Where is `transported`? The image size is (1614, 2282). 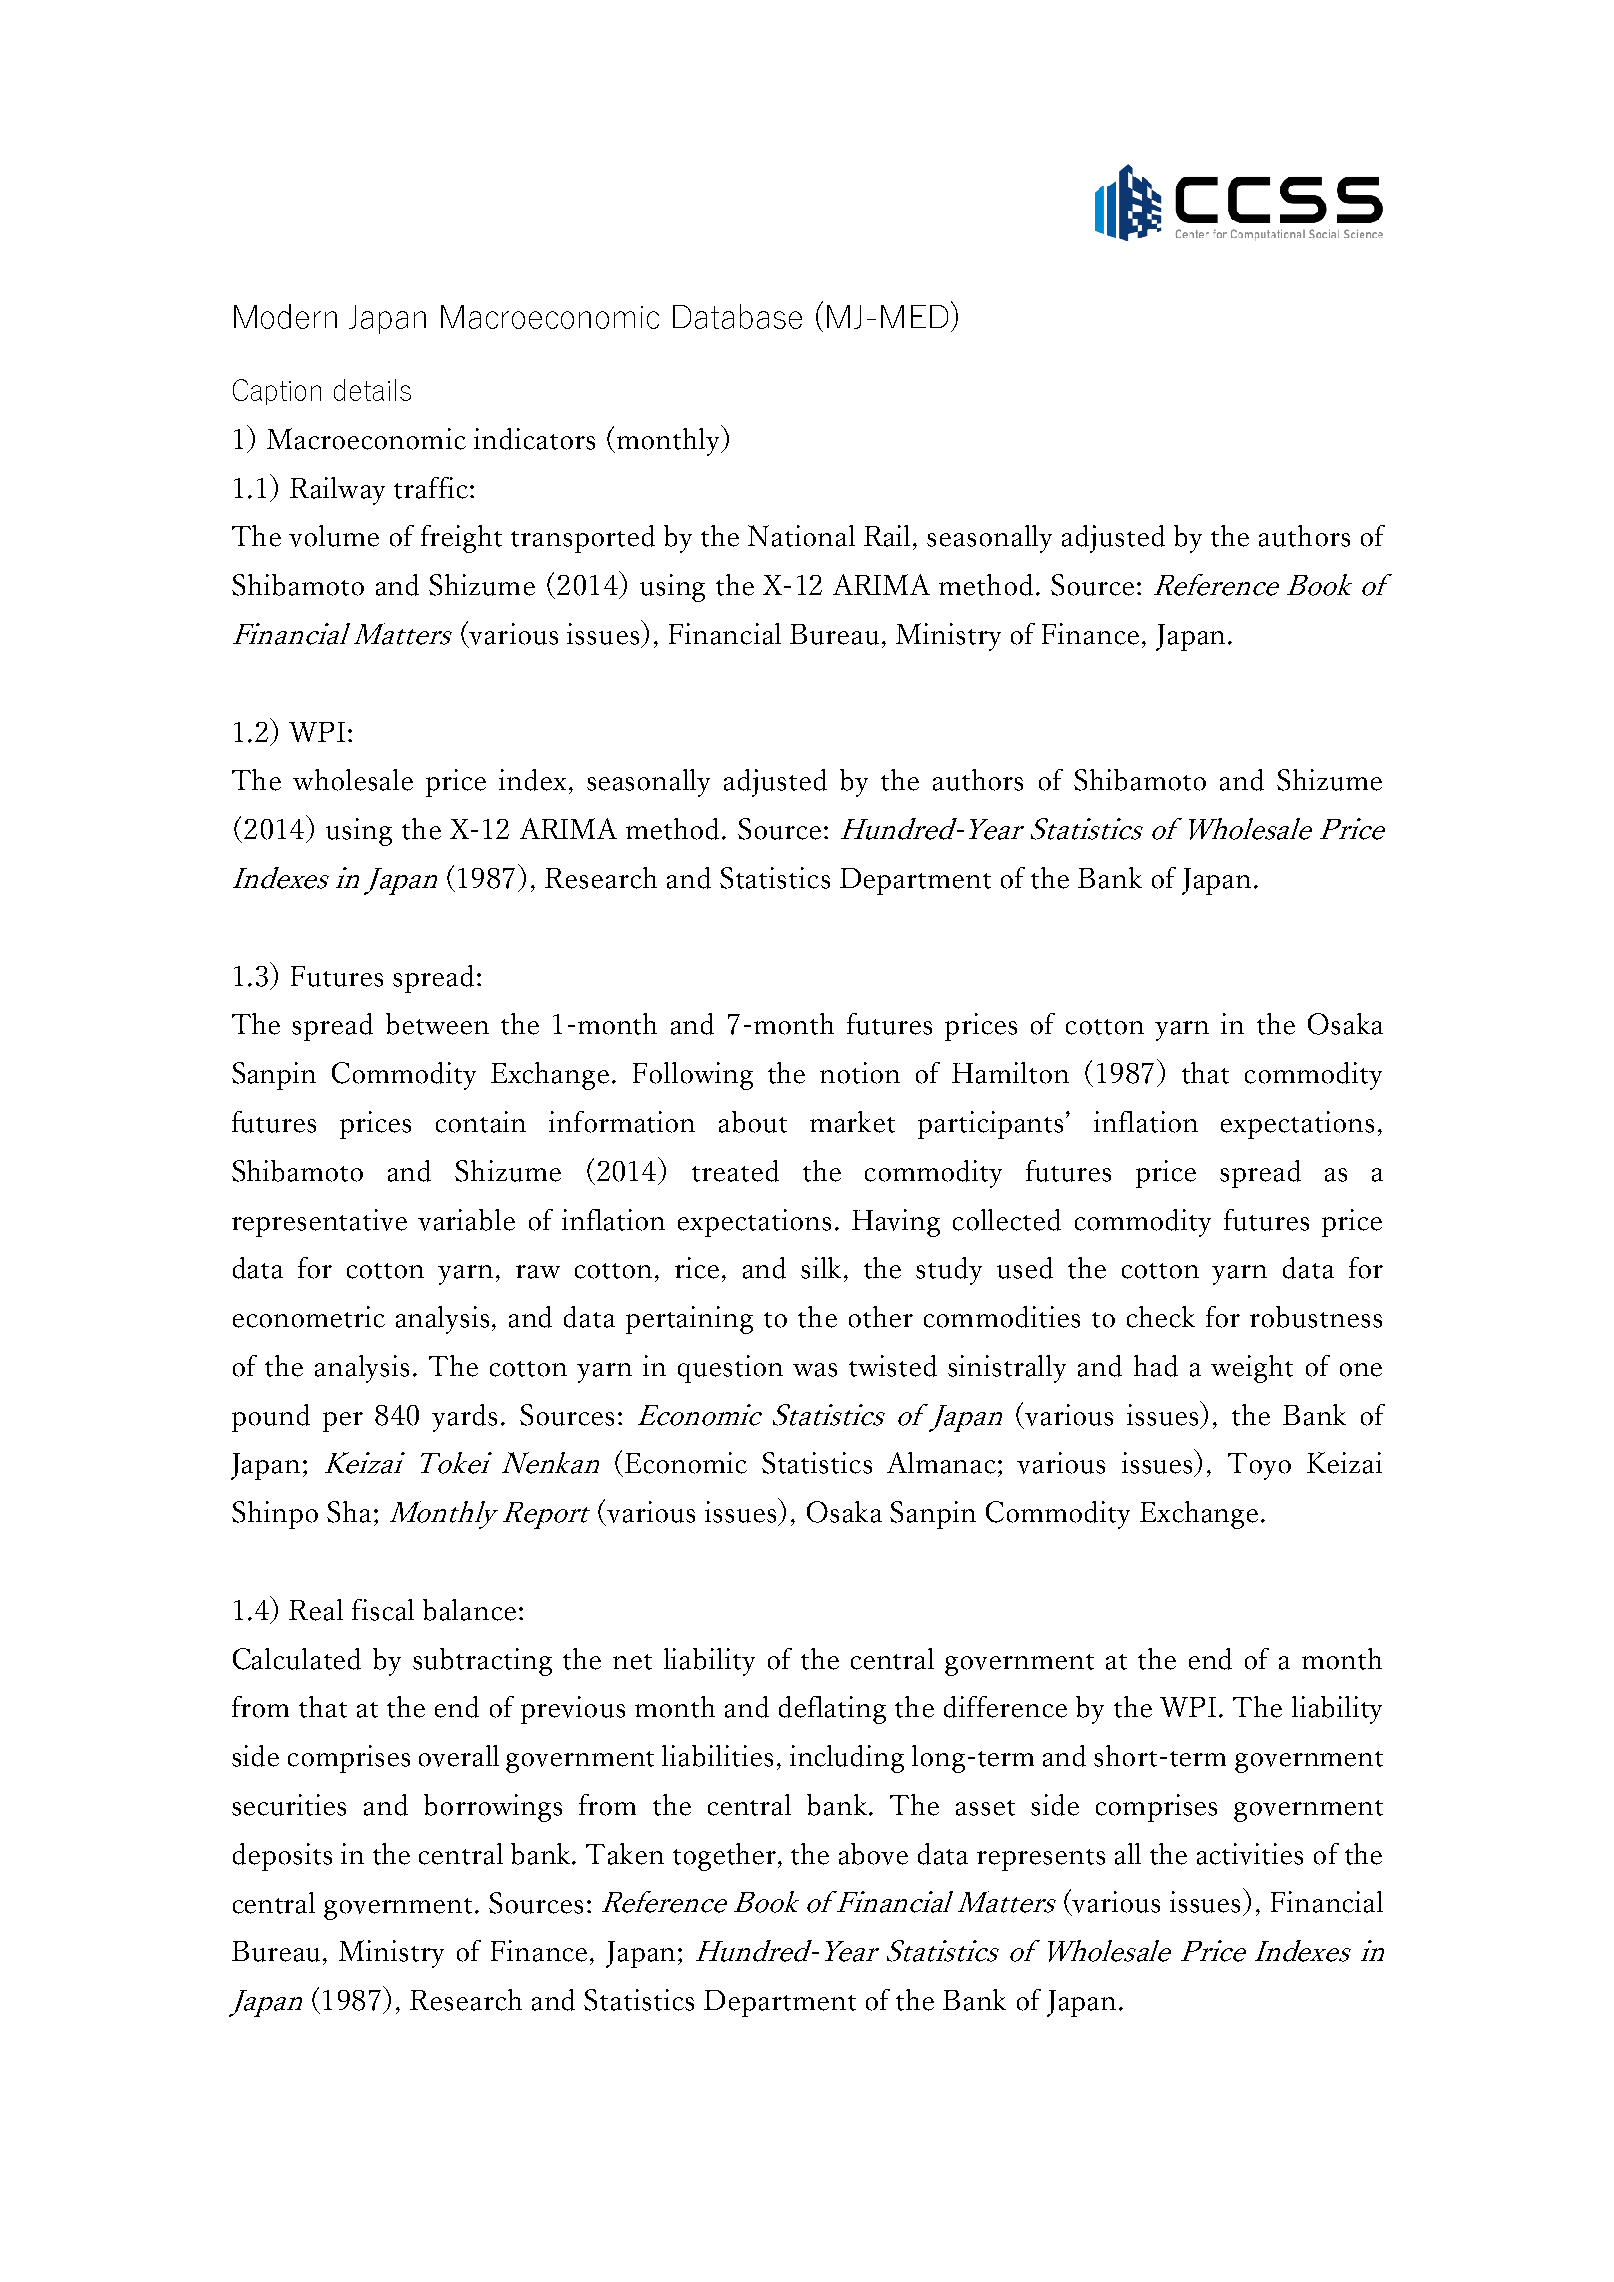 transported is located at coordinates (583, 539).
